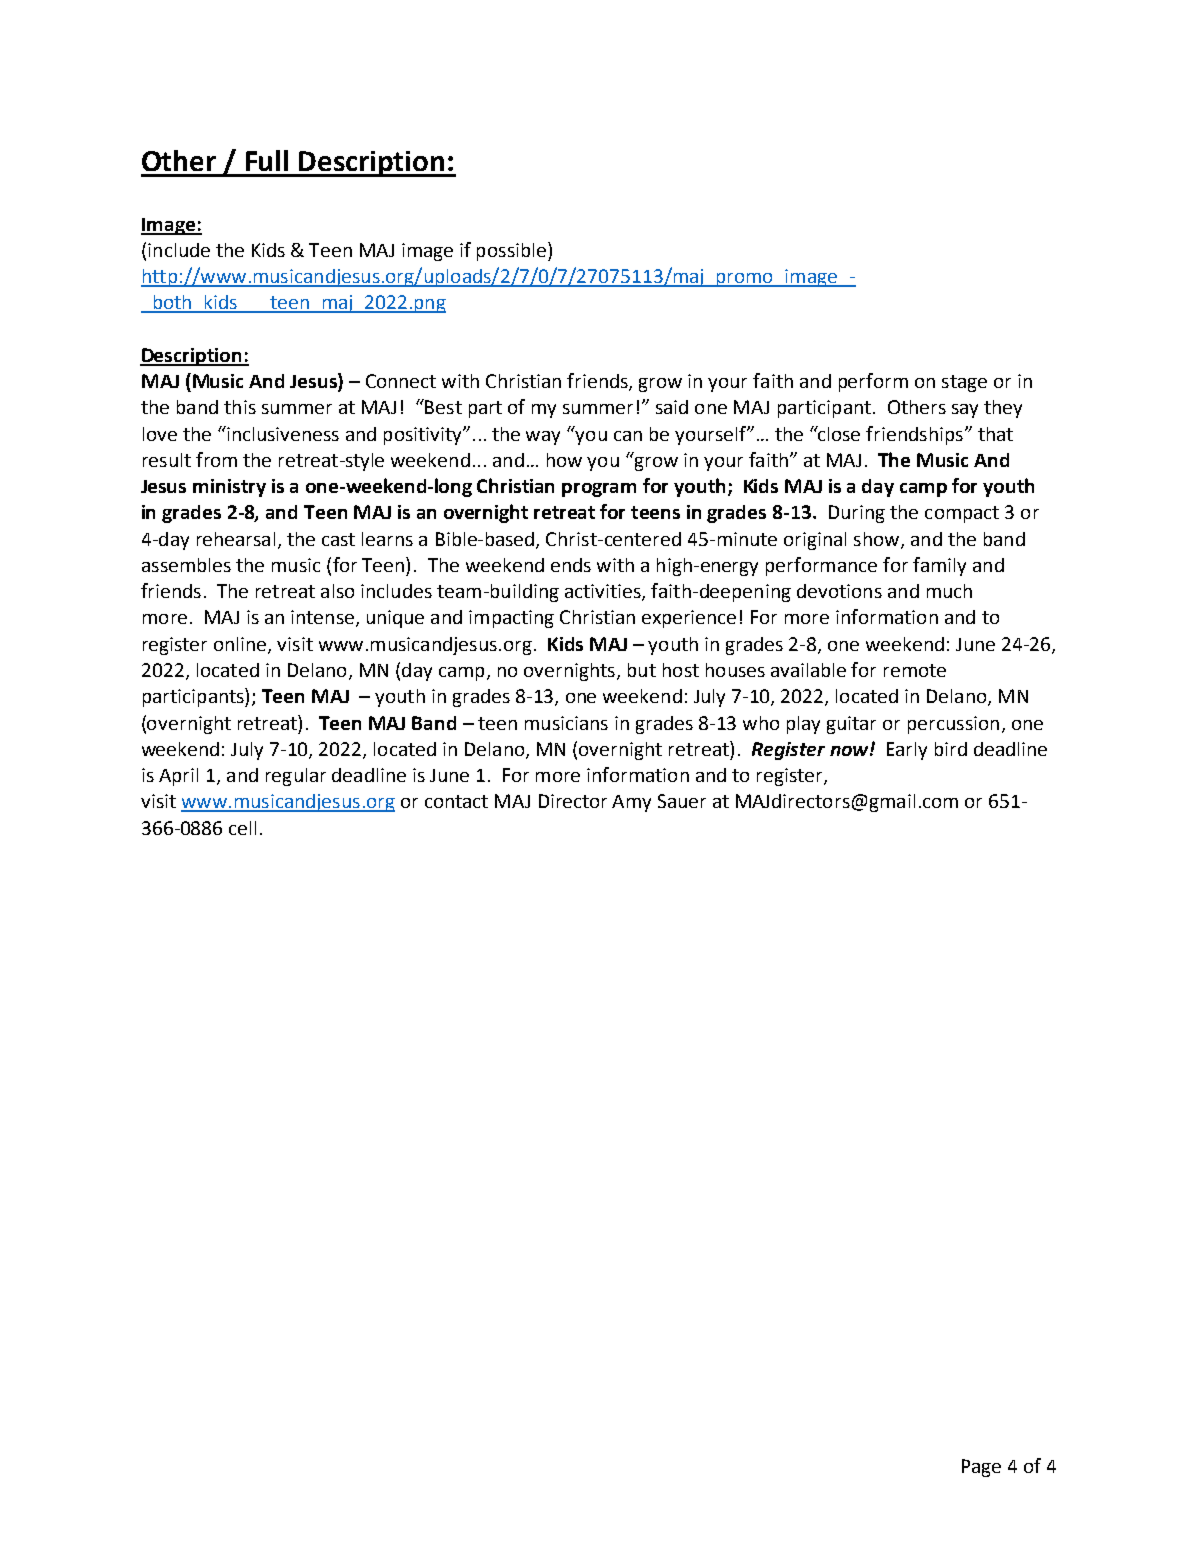 The height and width of the screenshot is (1549, 1197). I want to click on stage, so click(964, 383).
